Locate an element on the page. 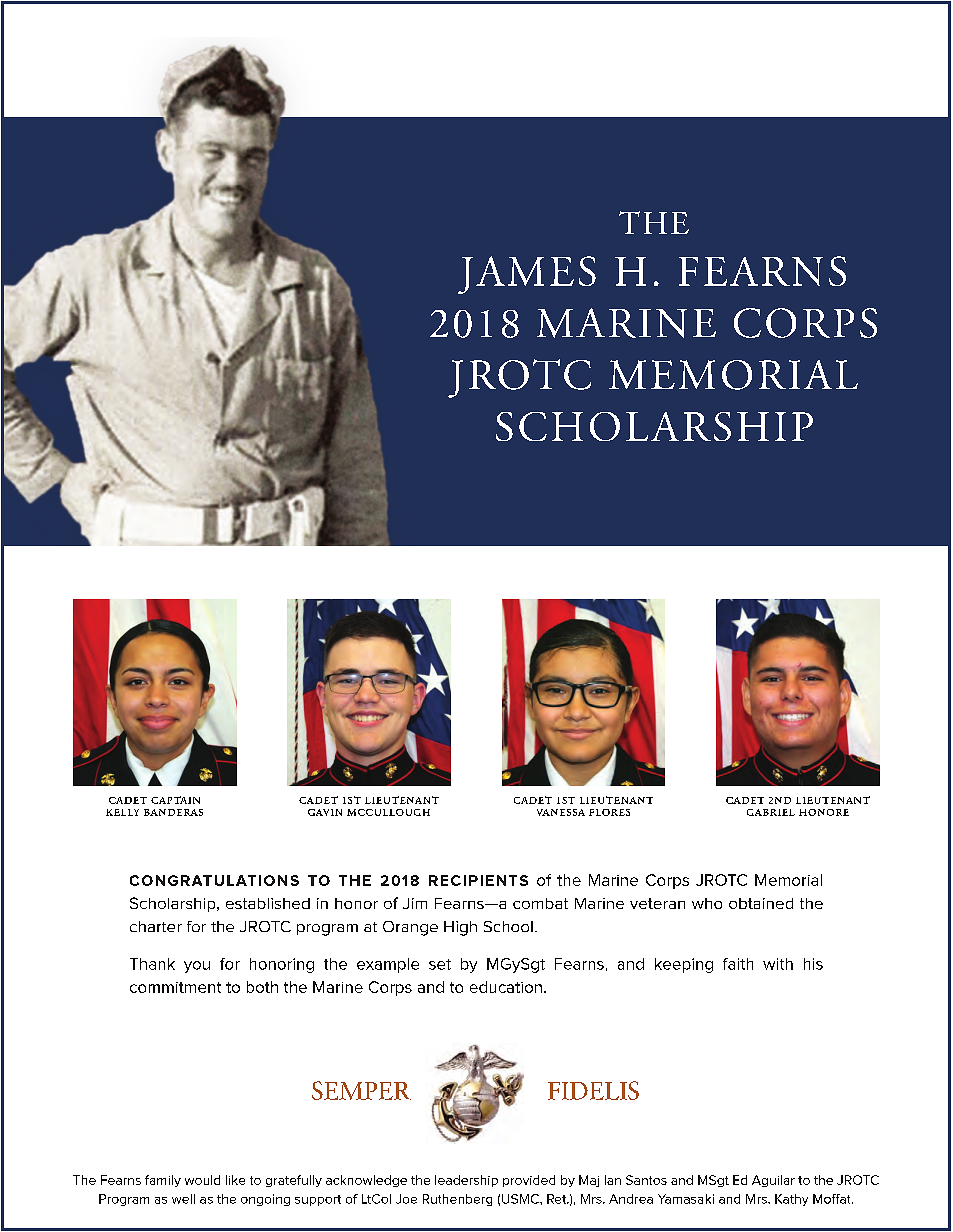 This image has height=1232, width=953. MCCULLOUGH is located at coordinates (388, 812).
